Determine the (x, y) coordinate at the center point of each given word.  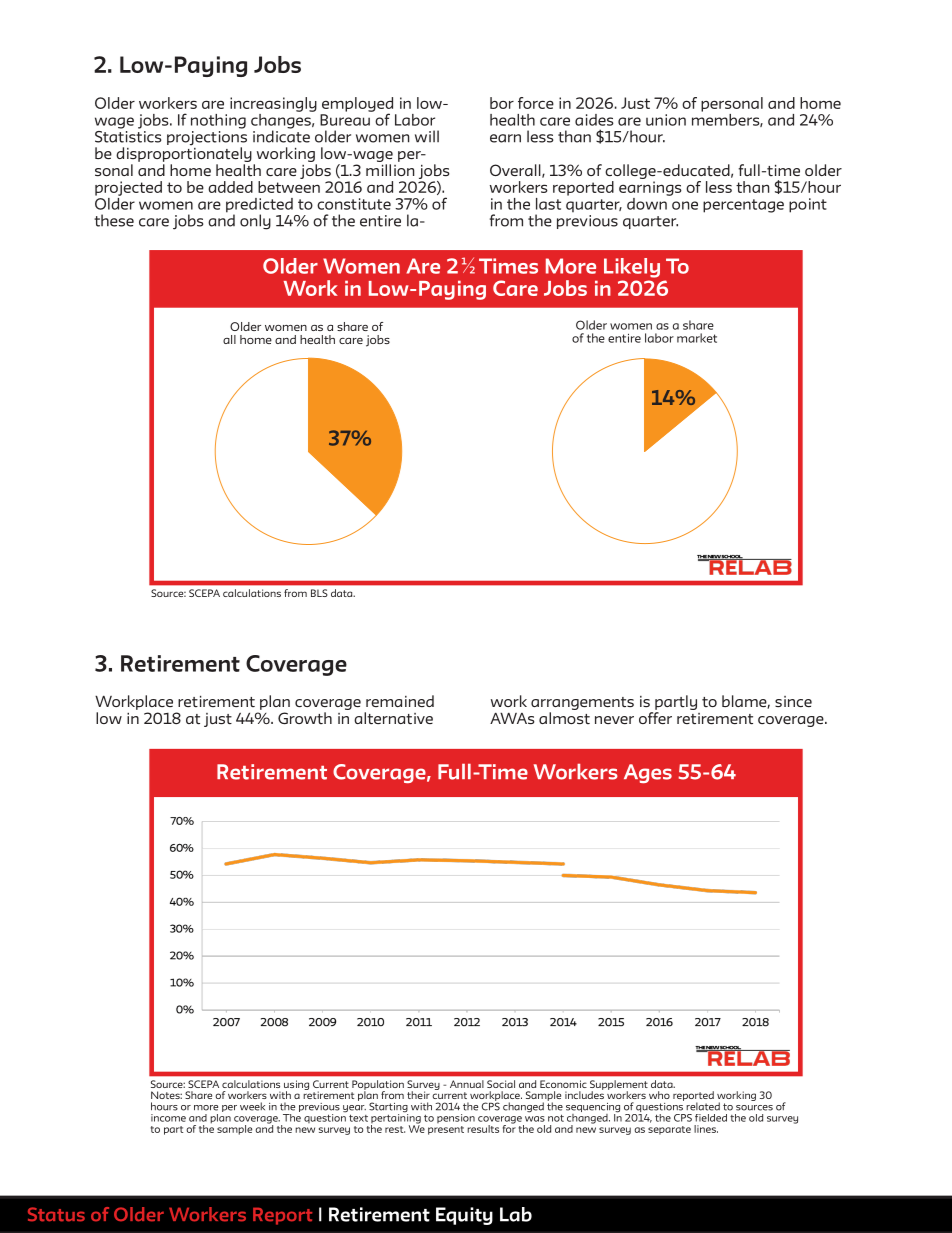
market (697, 338)
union (666, 120)
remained (400, 701)
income (168, 1118)
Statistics (128, 135)
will (427, 136)
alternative (393, 718)
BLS (319, 593)
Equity (464, 1216)
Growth (305, 718)
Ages (648, 773)
